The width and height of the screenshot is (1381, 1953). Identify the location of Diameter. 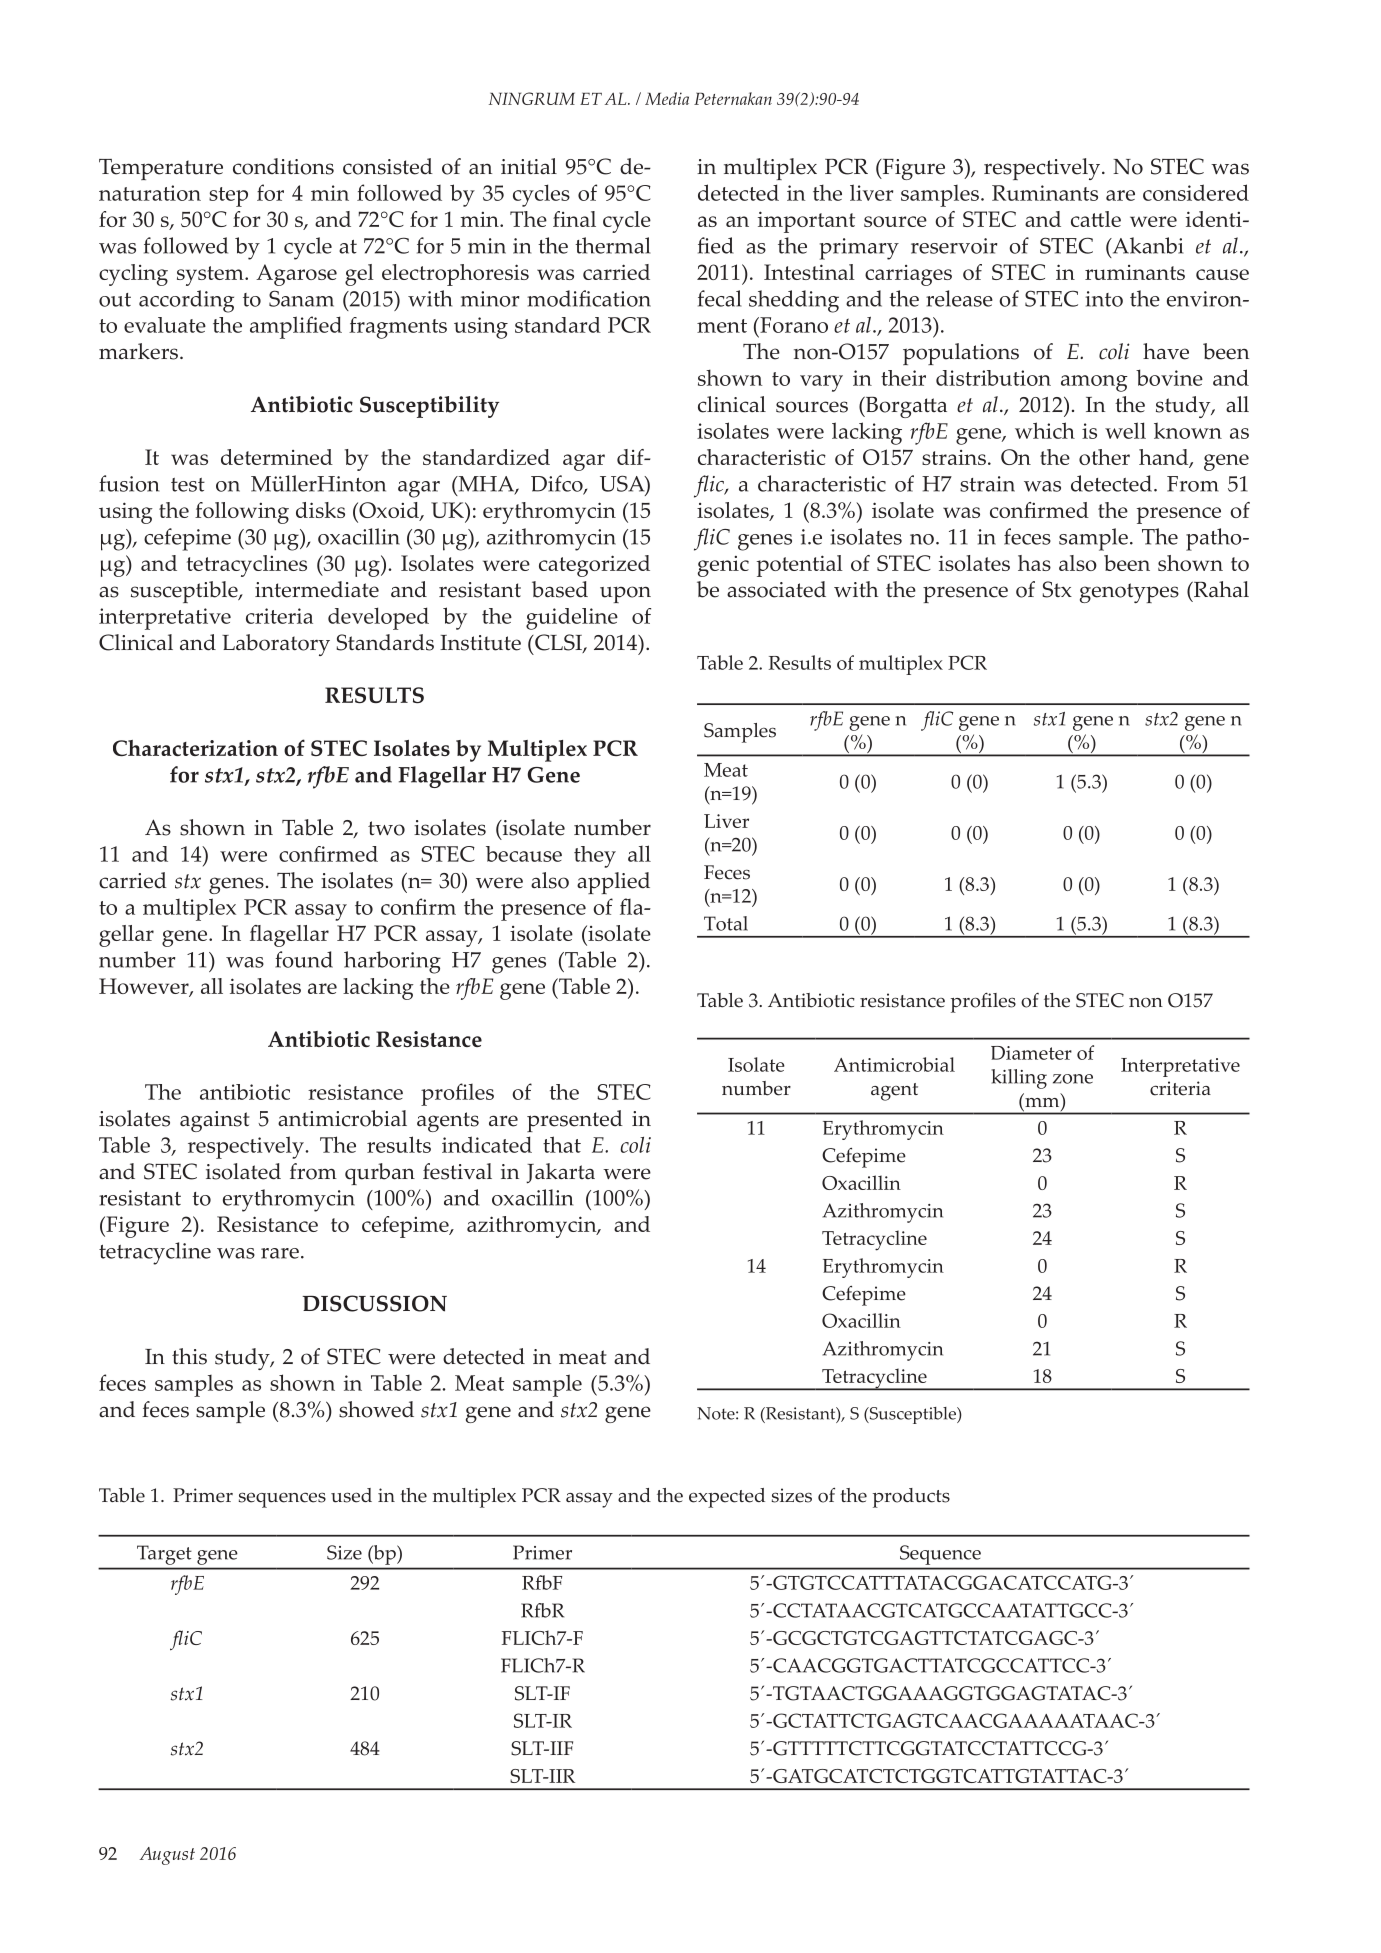
(1031, 1053).
